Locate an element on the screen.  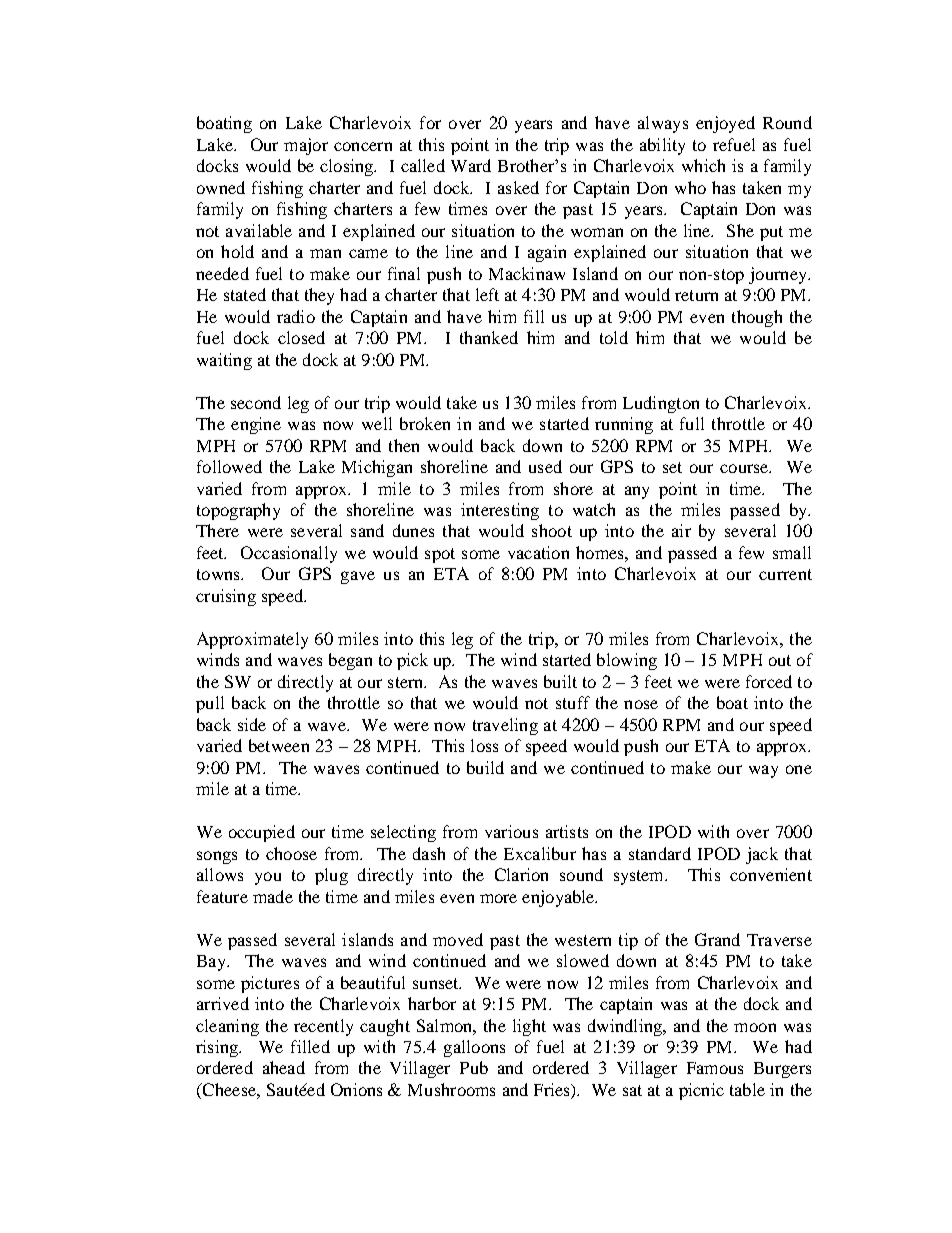
one is located at coordinates (799, 769).
